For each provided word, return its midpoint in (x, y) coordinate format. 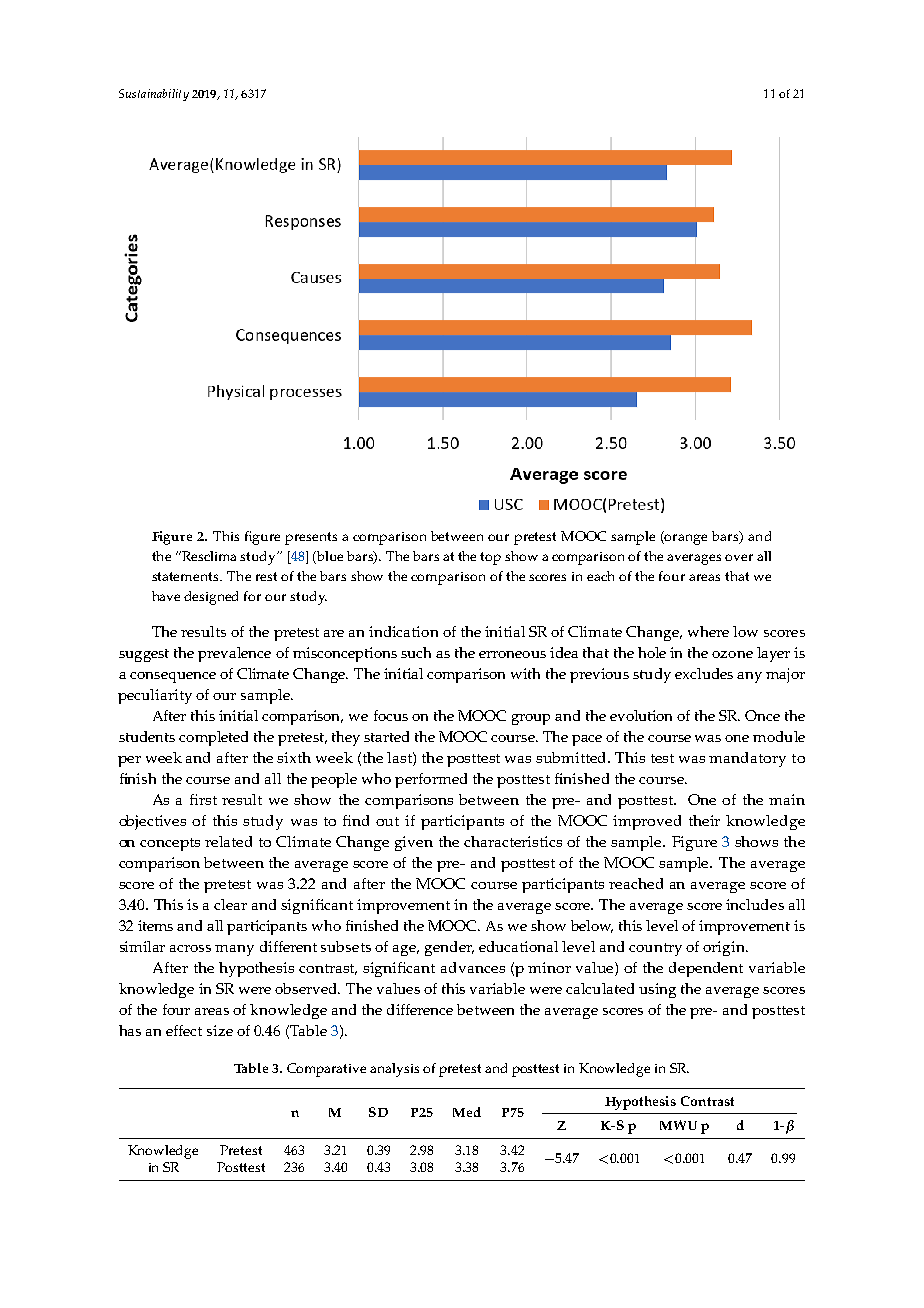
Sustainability (154, 95)
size (220, 1030)
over (739, 557)
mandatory (747, 759)
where (708, 631)
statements (186, 576)
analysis (394, 1070)
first (203, 799)
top (490, 558)
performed (431, 780)
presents (311, 538)
